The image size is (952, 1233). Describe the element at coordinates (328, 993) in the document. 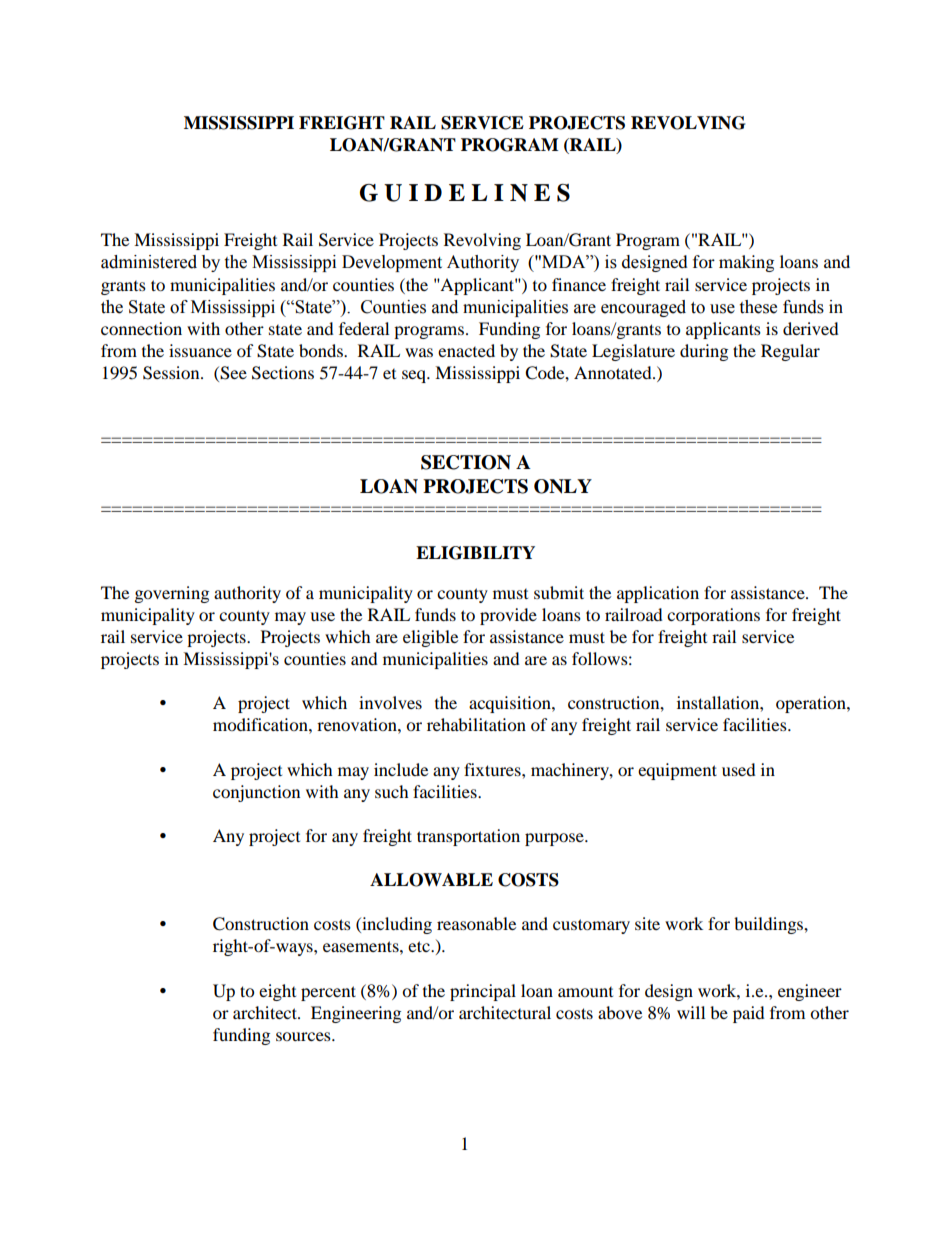

I see `percent` at that location.
